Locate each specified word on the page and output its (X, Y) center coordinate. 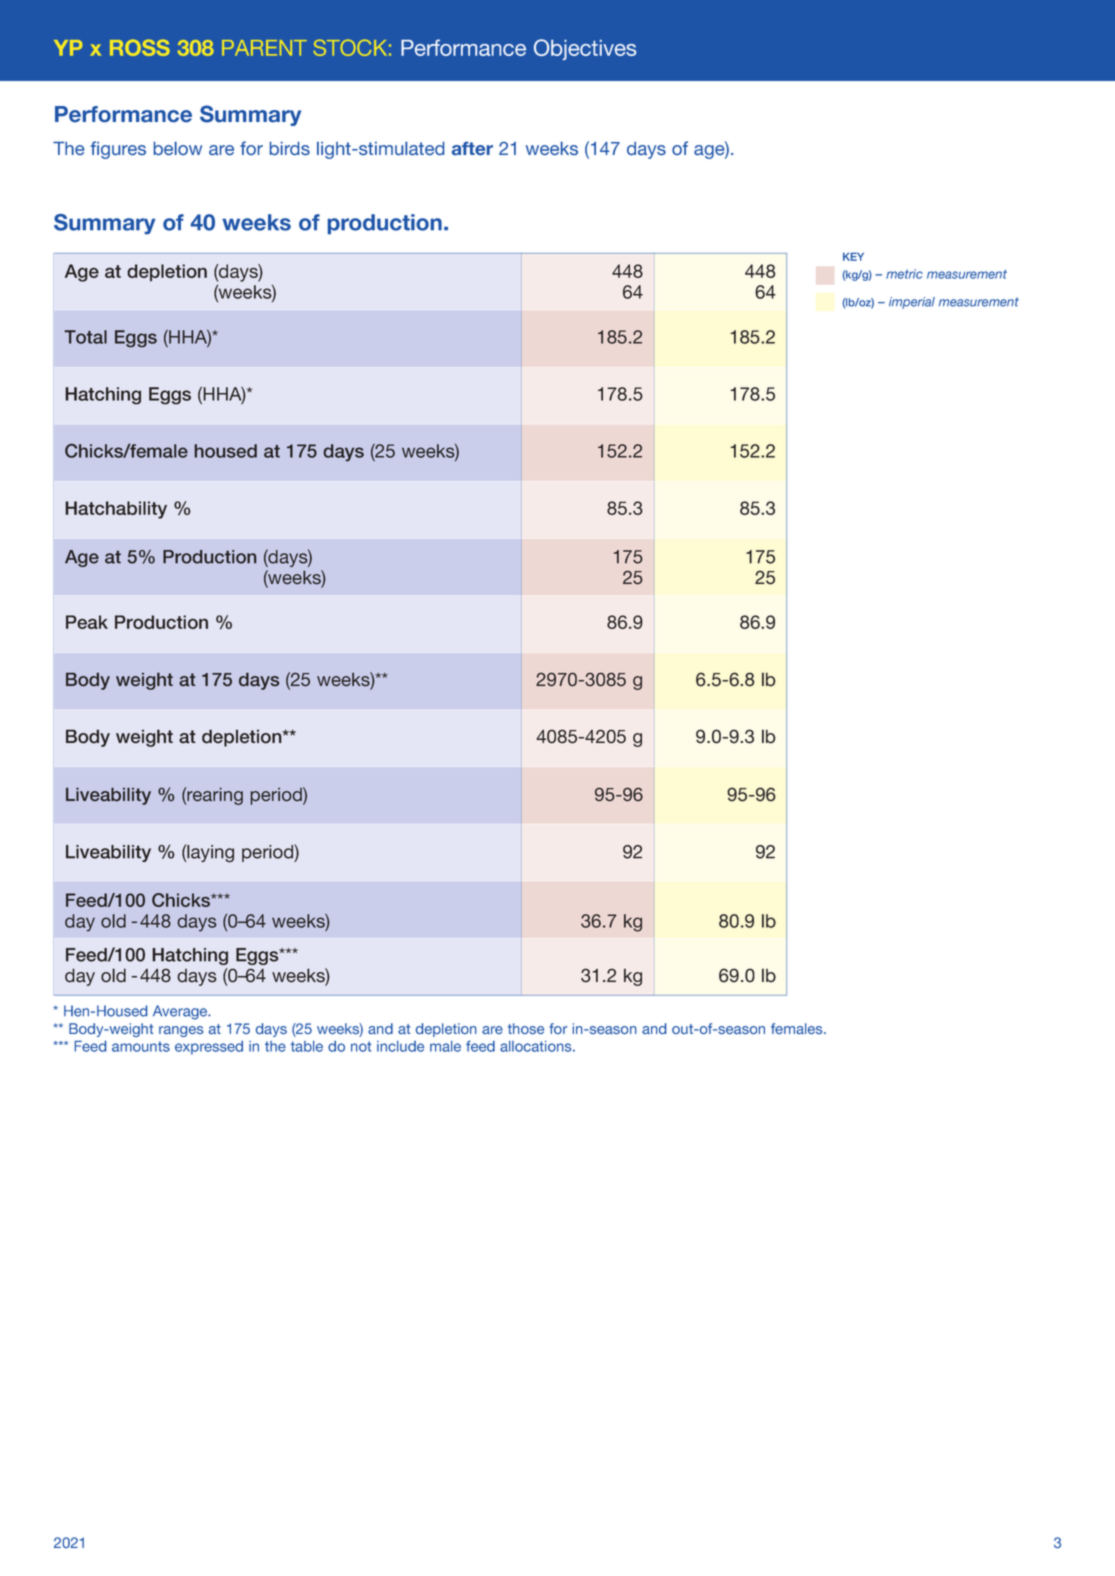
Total (85, 337)
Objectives (585, 49)
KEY (853, 257)
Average (181, 1012)
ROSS (140, 47)
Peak (87, 622)
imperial (912, 303)
